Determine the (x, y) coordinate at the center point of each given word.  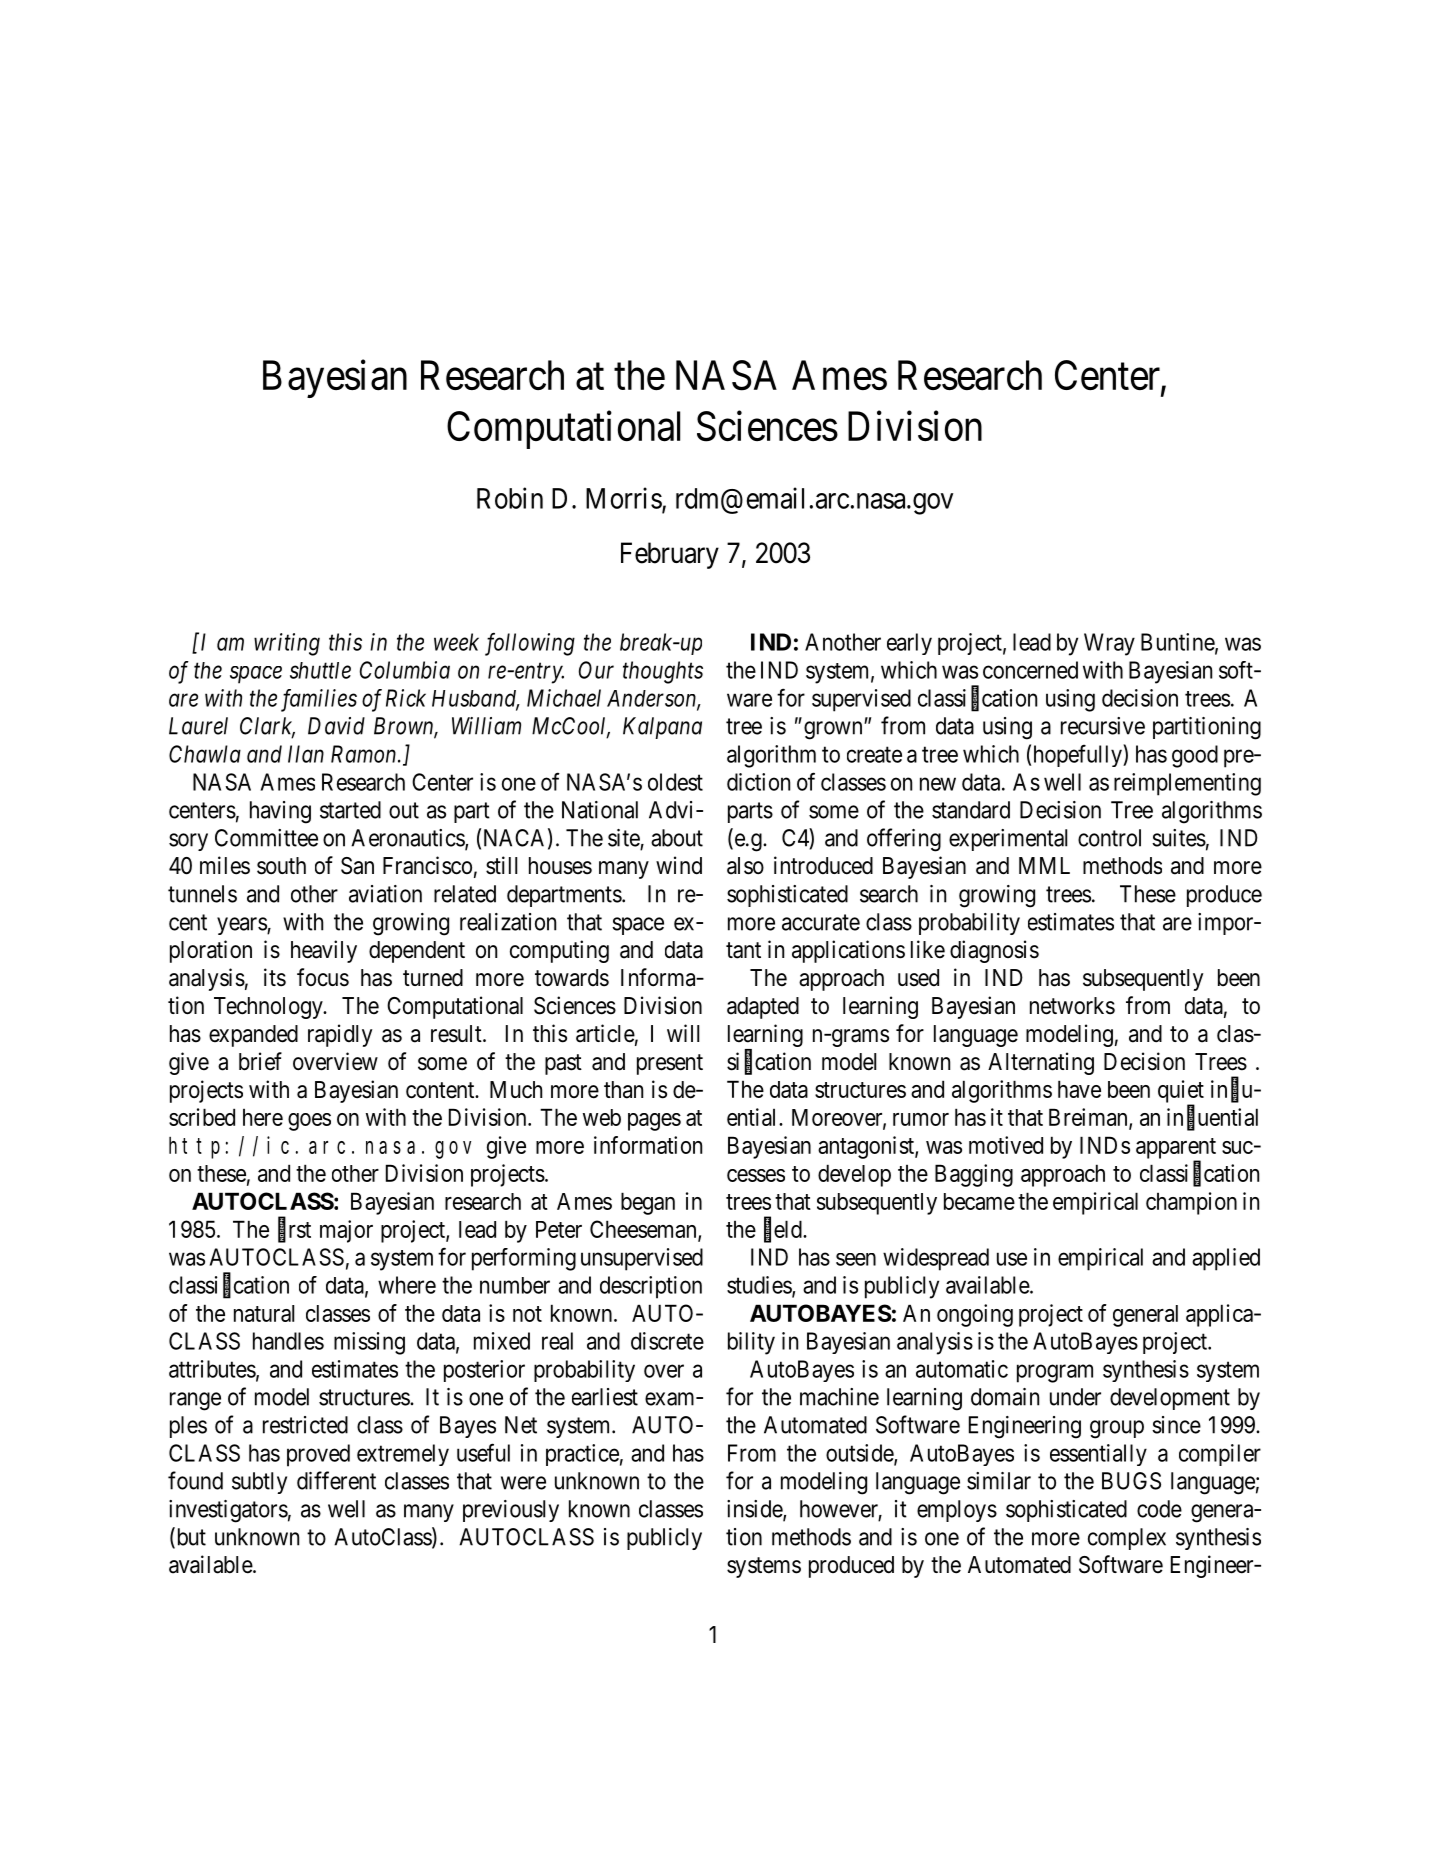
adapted (763, 1008)
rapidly (340, 1035)
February (670, 555)
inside (755, 1510)
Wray (1109, 644)
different (336, 1480)
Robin (510, 498)
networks (1072, 1006)
